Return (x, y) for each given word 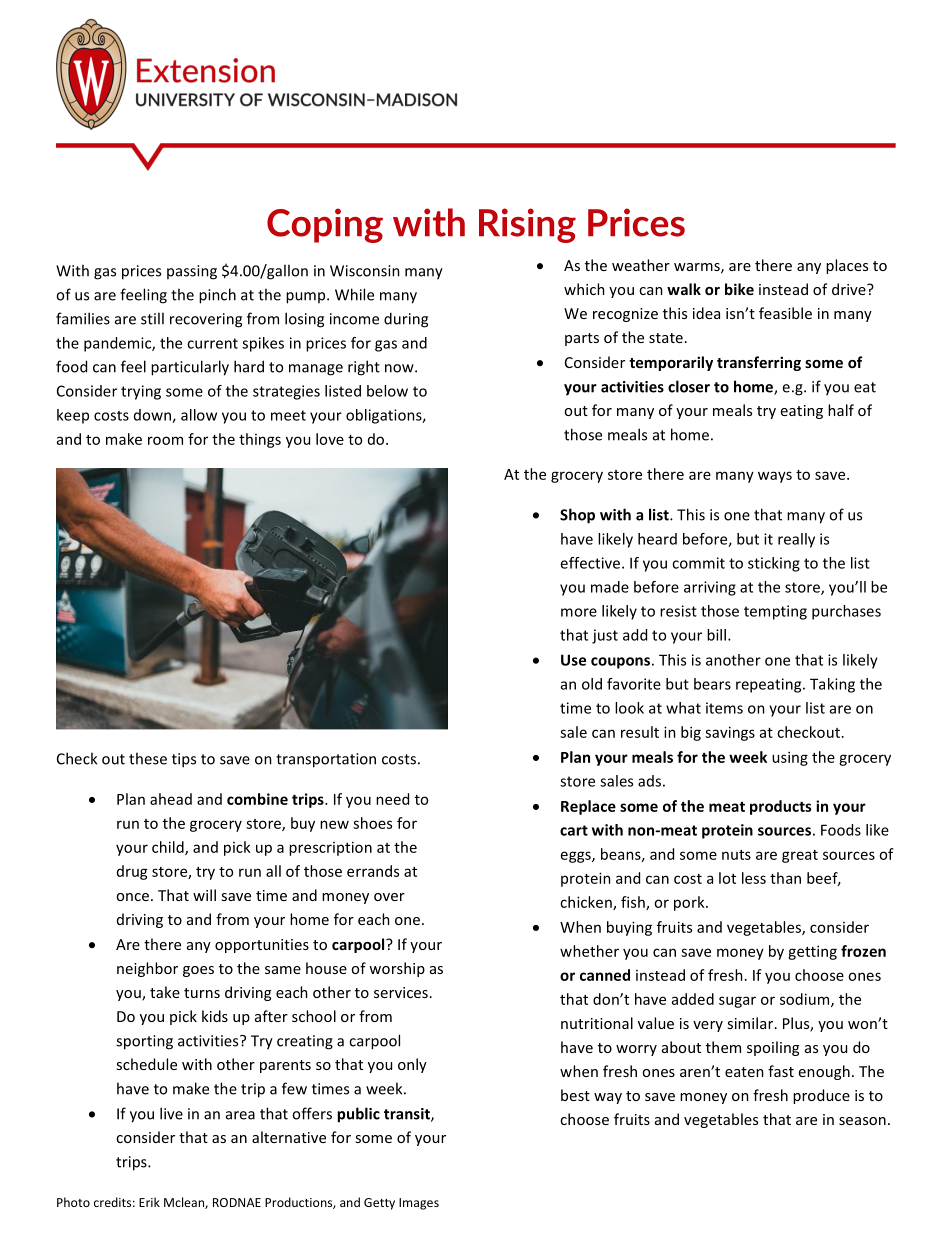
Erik (149, 1202)
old (592, 684)
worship (397, 969)
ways (775, 477)
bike (739, 289)
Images (419, 1204)
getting (812, 952)
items (724, 708)
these (148, 758)
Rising (527, 225)
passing (192, 272)
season (862, 1121)
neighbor (147, 969)
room (165, 440)
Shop (577, 516)
